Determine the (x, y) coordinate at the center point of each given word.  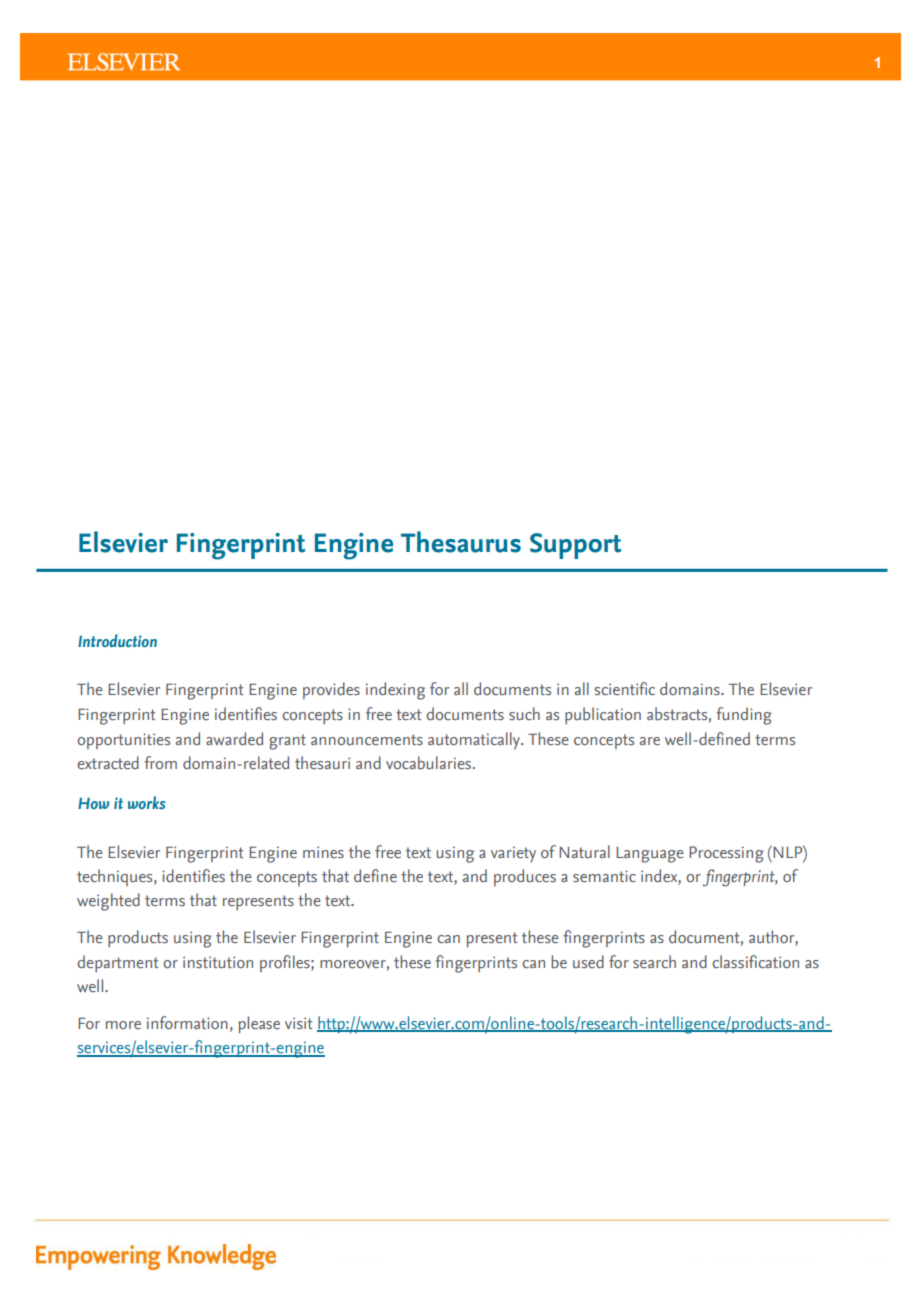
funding (744, 716)
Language (650, 855)
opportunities (123, 741)
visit (298, 1023)
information (187, 1022)
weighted (108, 902)
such (524, 713)
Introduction (117, 640)
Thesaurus (461, 542)
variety (513, 854)
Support (575, 546)
